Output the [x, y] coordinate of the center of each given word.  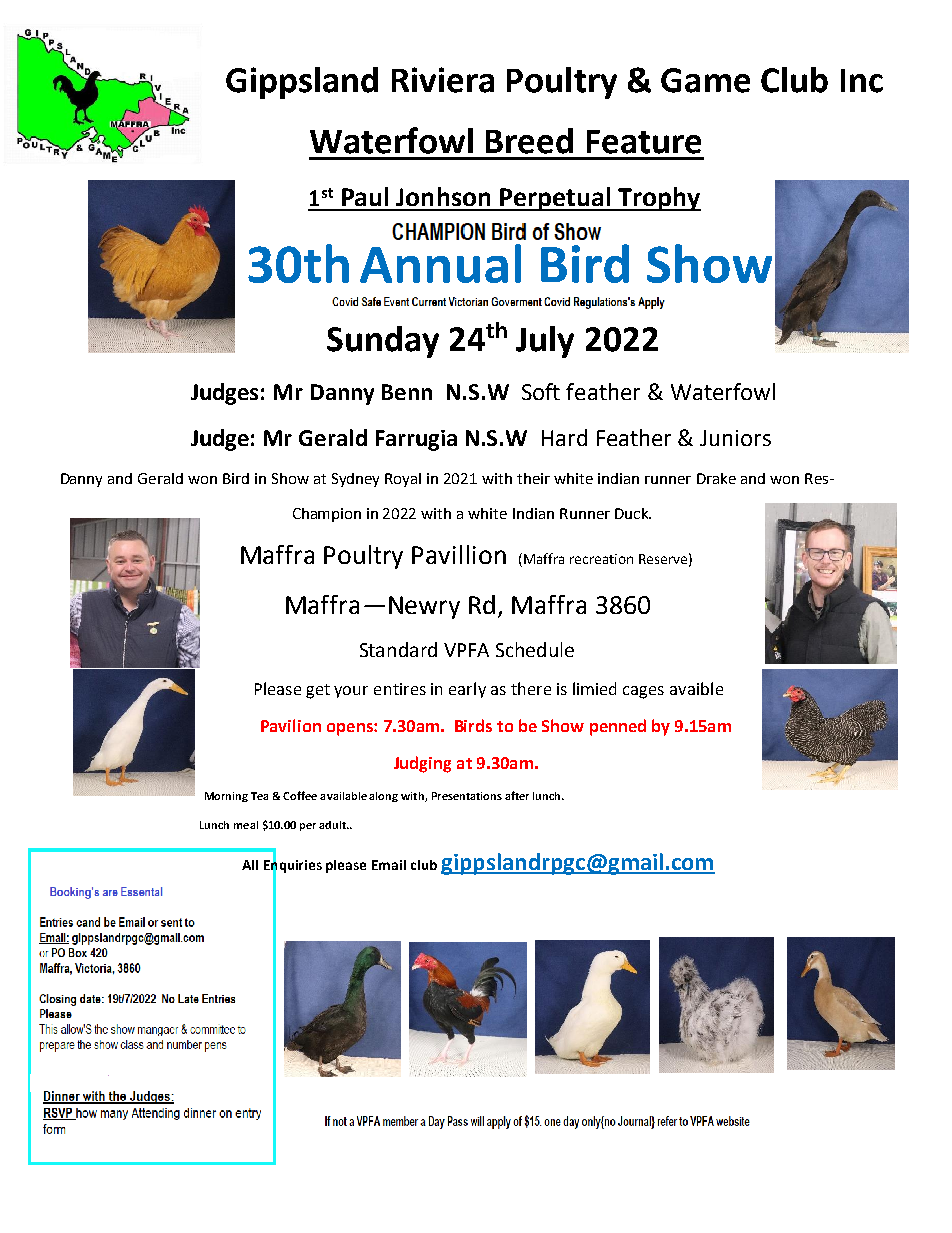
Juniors [735, 438]
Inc [862, 81]
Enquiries [293, 866]
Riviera [443, 80]
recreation [601, 559]
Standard [398, 649]
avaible [696, 688]
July [545, 342]
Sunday [383, 342]
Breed [529, 141]
